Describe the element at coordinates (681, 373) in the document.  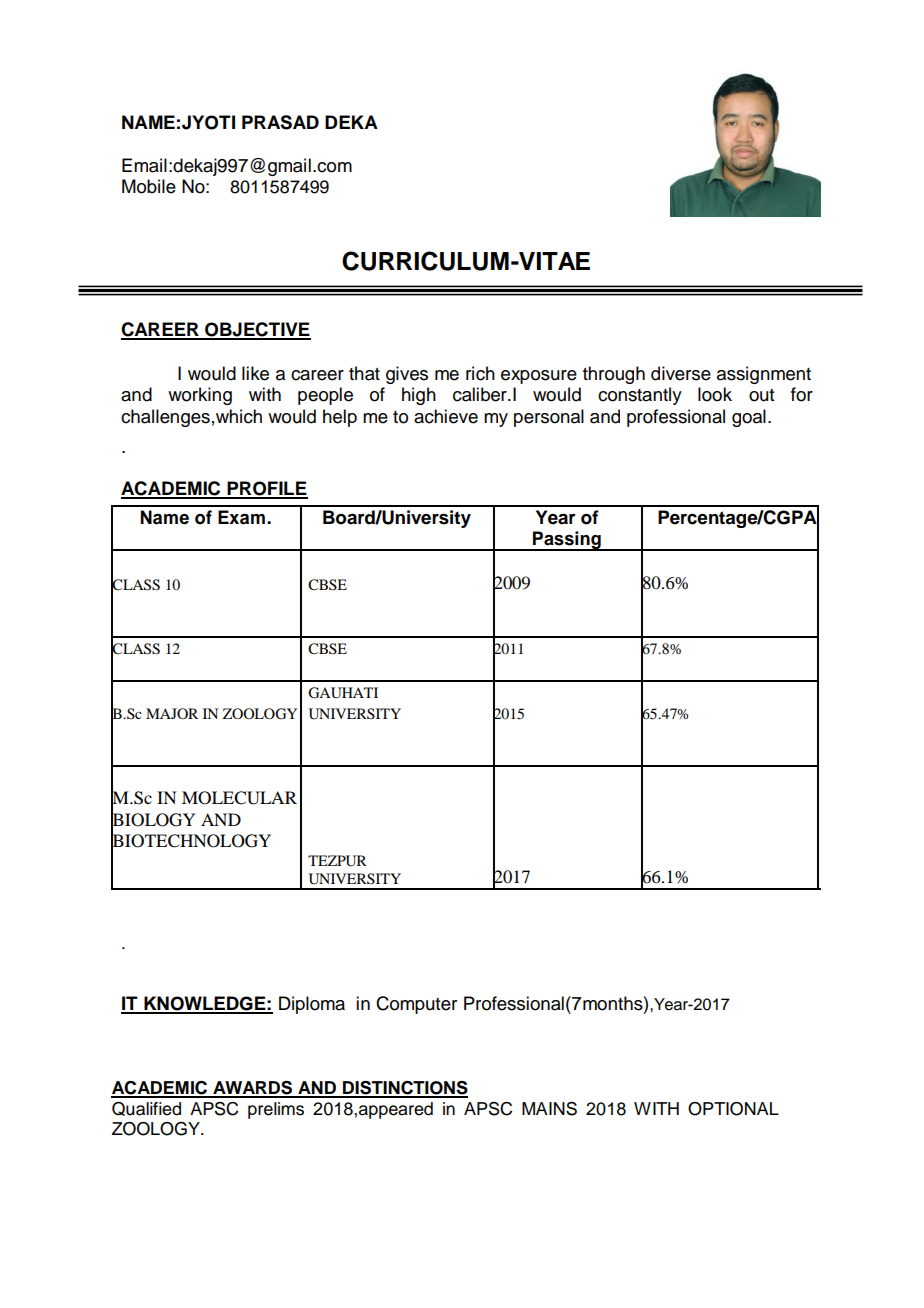
I see `diverse` at that location.
